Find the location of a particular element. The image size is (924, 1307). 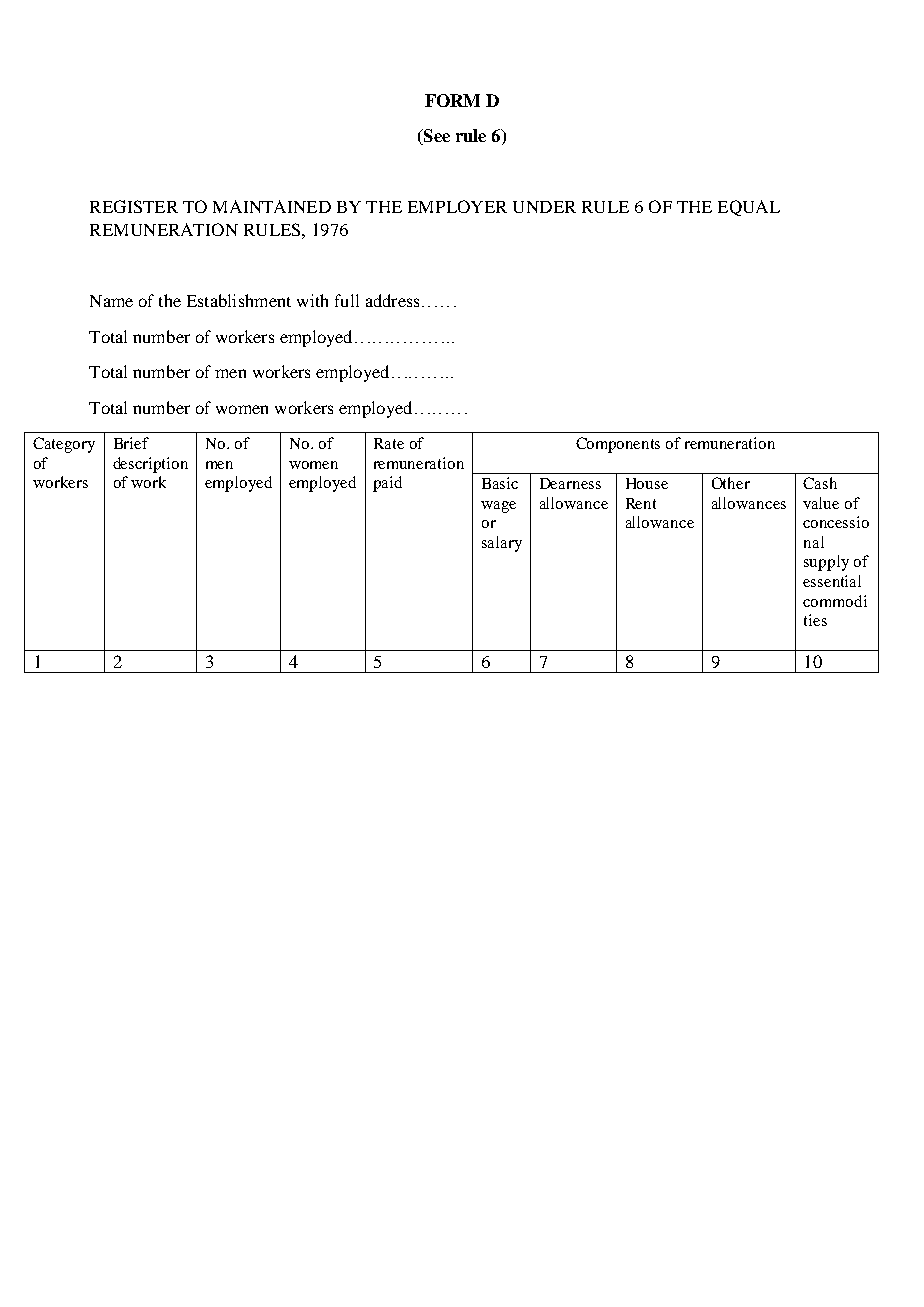

EQUAL is located at coordinates (749, 208).
